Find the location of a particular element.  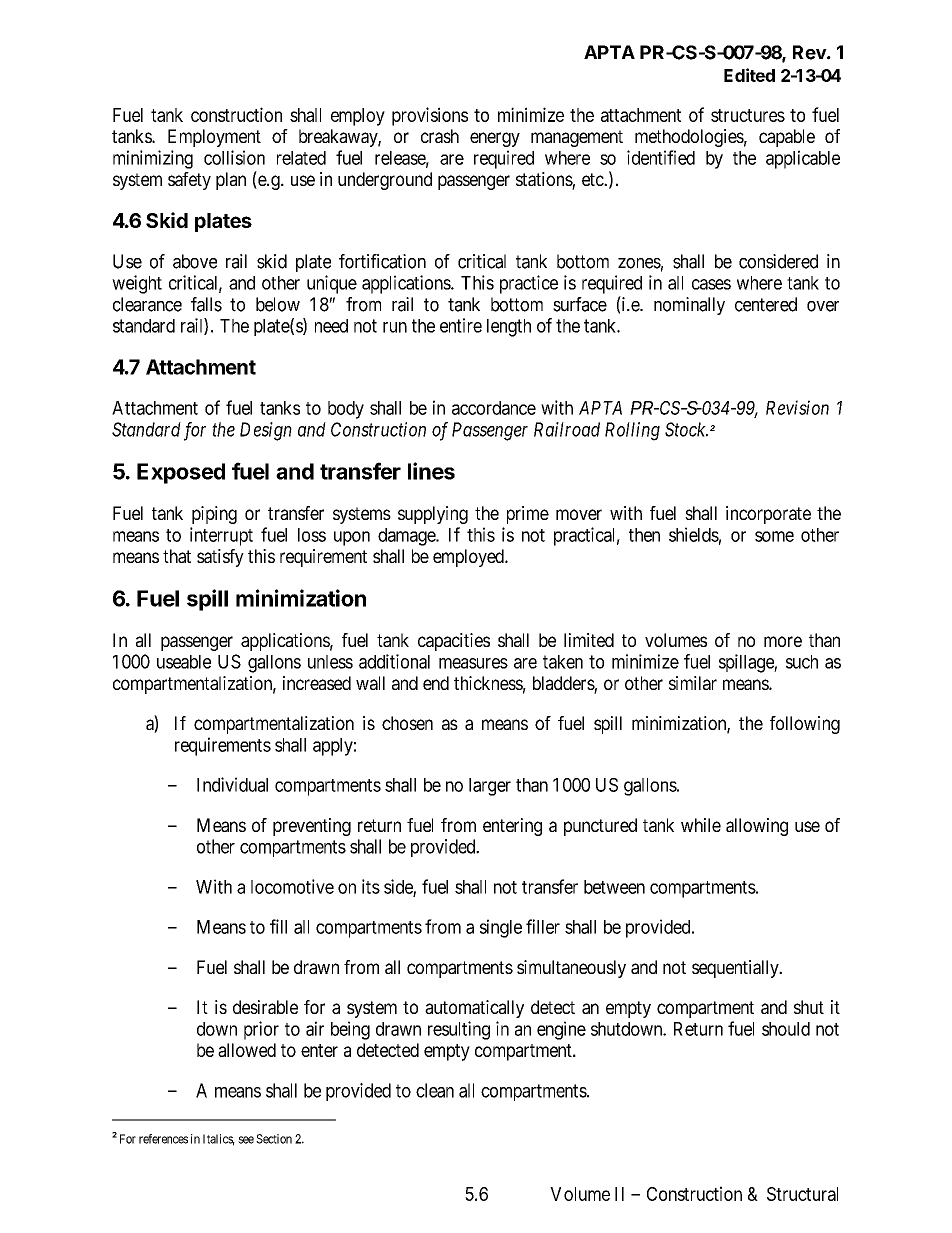

see is located at coordinates (246, 1140).
